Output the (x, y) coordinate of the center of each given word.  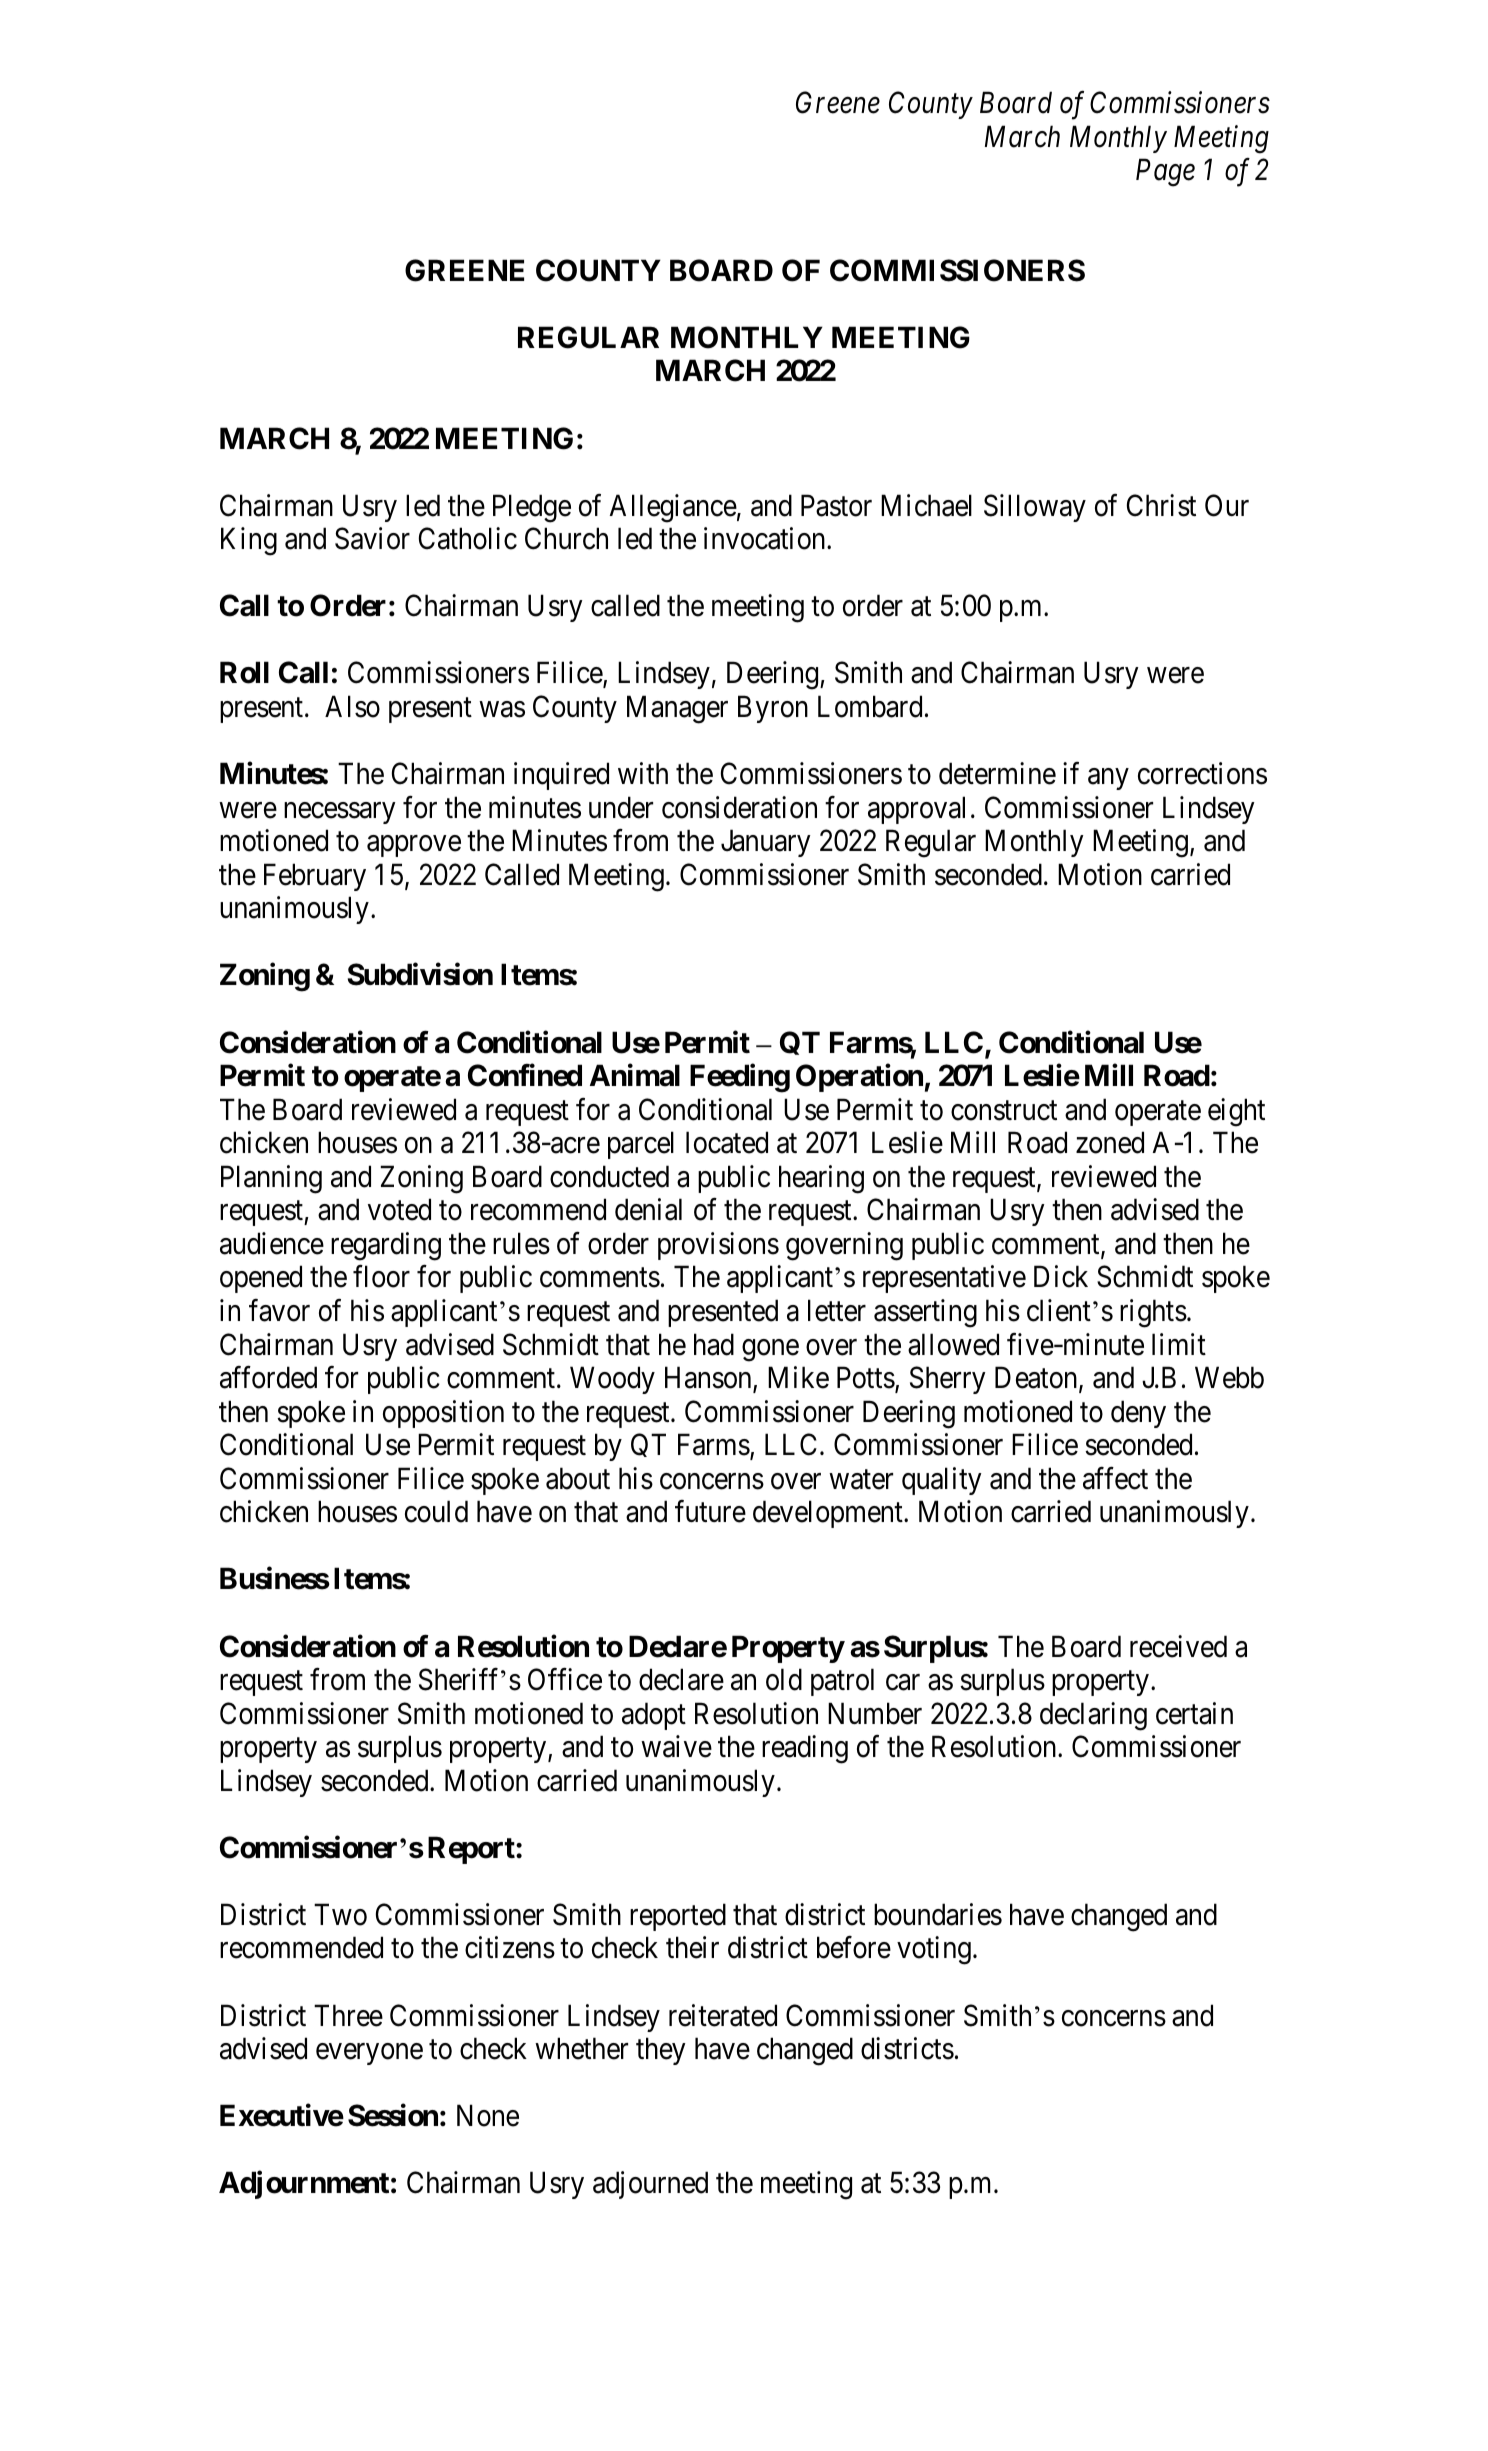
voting (934, 1951)
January (766, 843)
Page (1165, 173)
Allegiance (673, 508)
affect (1115, 1478)
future (710, 1511)
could (436, 1511)
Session (393, 2115)
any (1108, 779)
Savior (372, 538)
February (315, 877)
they (661, 2051)
